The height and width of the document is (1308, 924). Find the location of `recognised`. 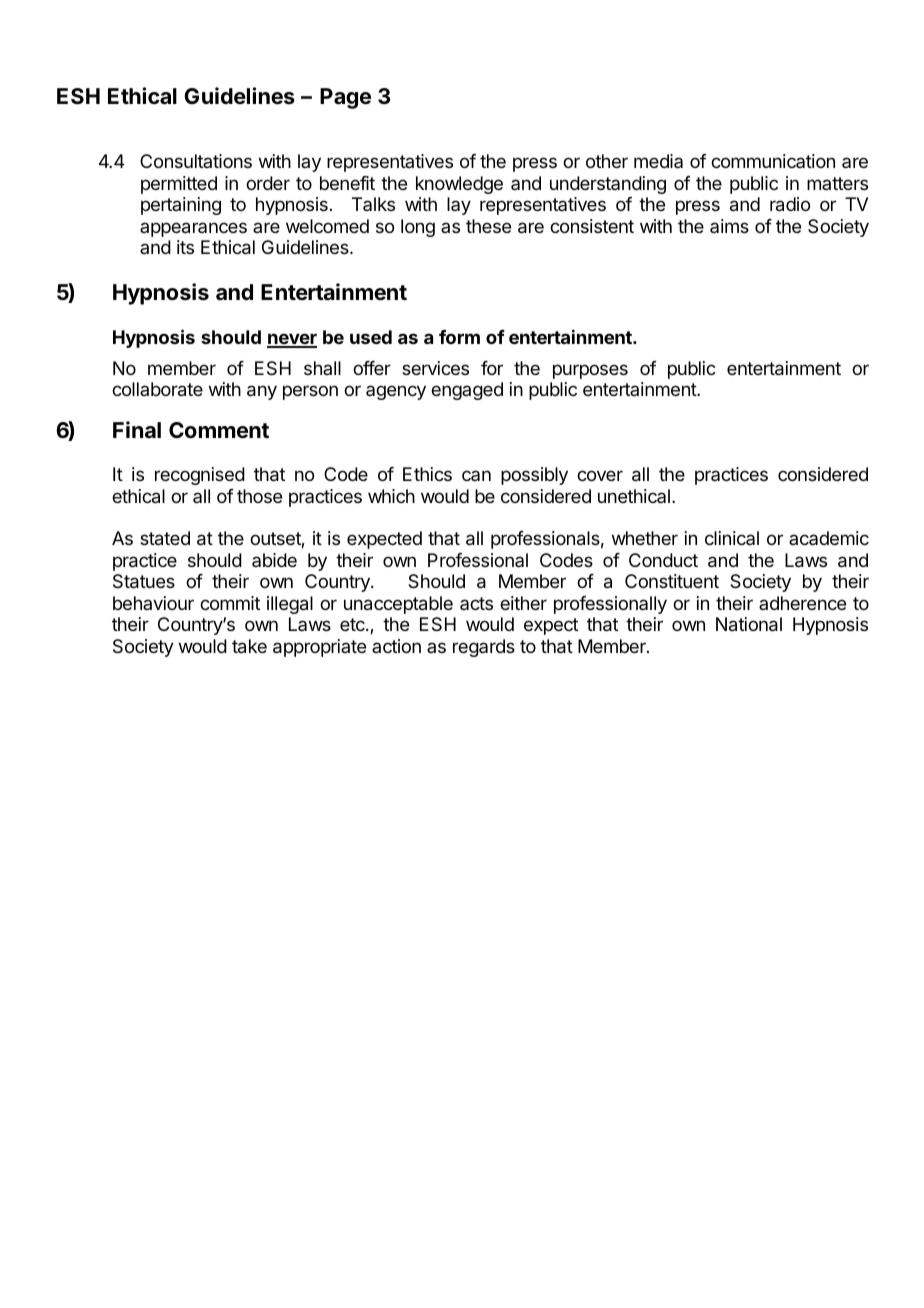

recognised is located at coordinates (200, 476).
